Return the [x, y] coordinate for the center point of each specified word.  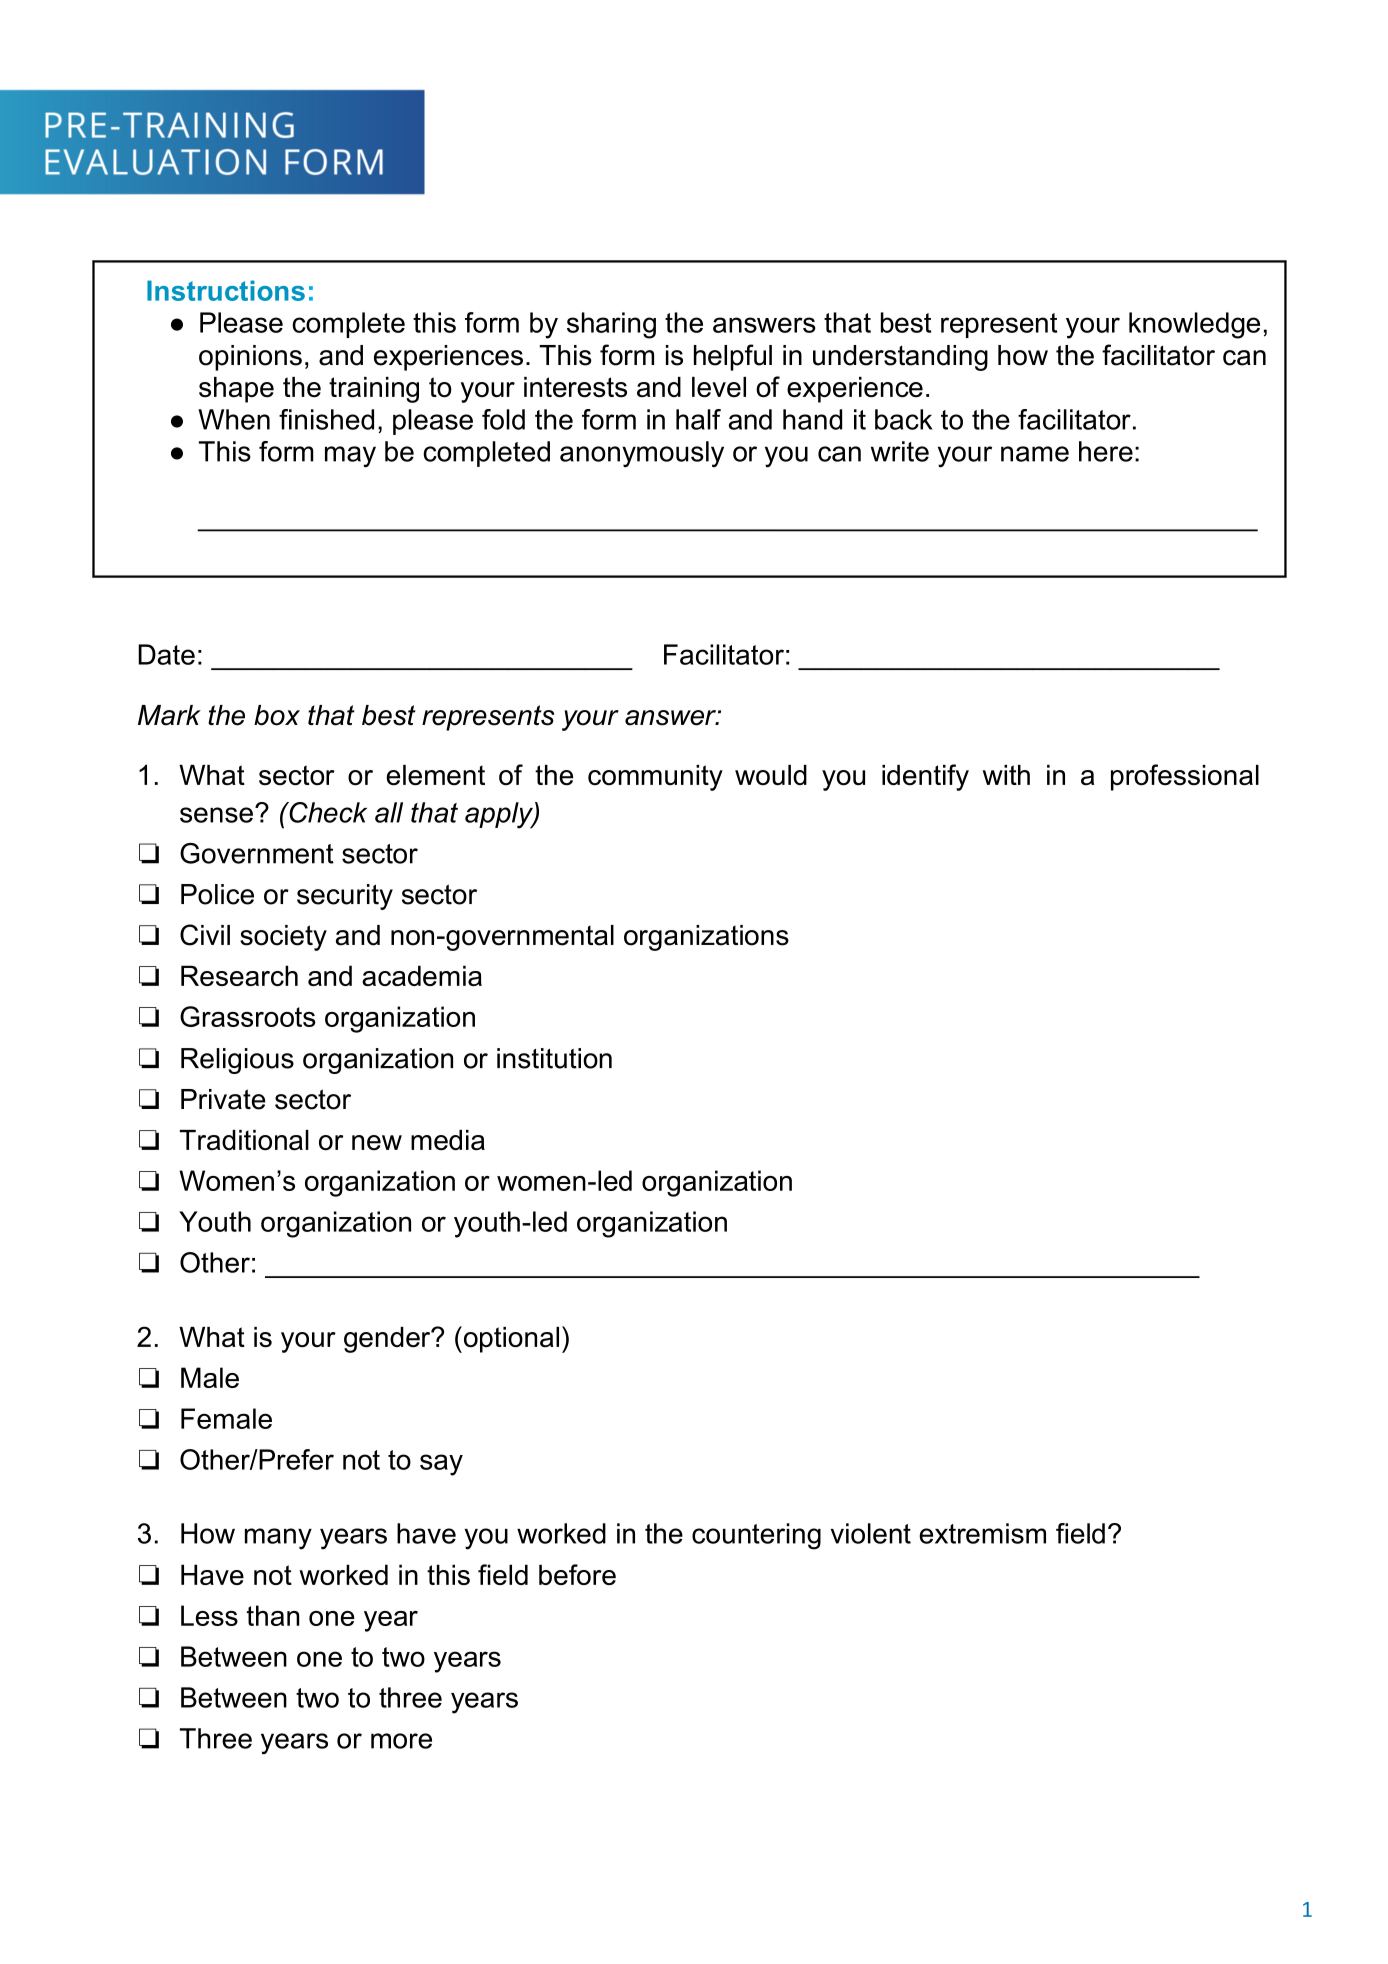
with [1006, 775]
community [655, 778]
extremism [982, 1533]
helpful [733, 357]
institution [554, 1058]
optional [510, 1339]
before [577, 1574]
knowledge [1194, 325]
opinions [250, 358]
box [277, 715]
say [441, 1465]
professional [1185, 777]
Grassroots [248, 1016]
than [273, 1615]
